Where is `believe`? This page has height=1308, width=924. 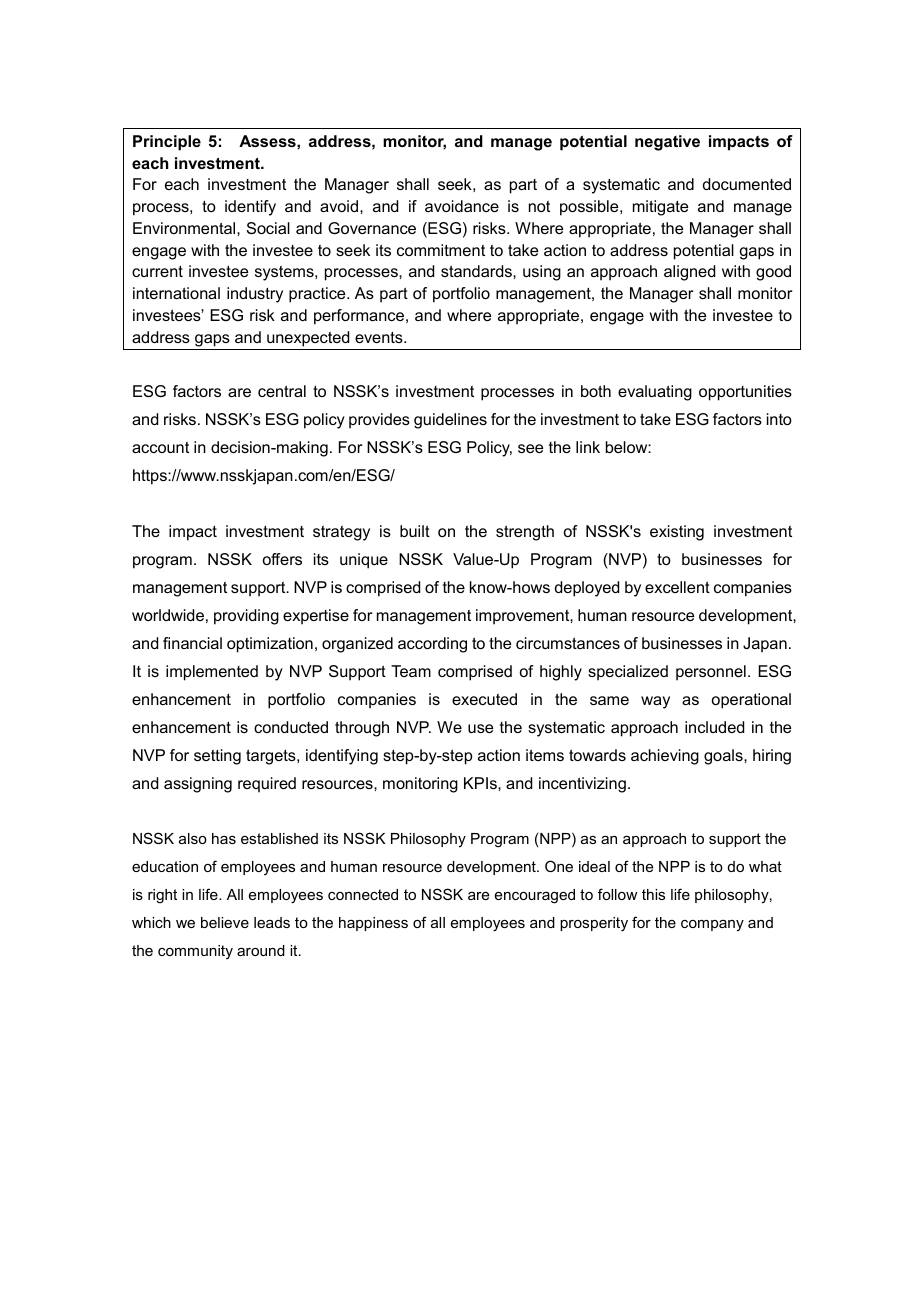 believe is located at coordinates (225, 922).
